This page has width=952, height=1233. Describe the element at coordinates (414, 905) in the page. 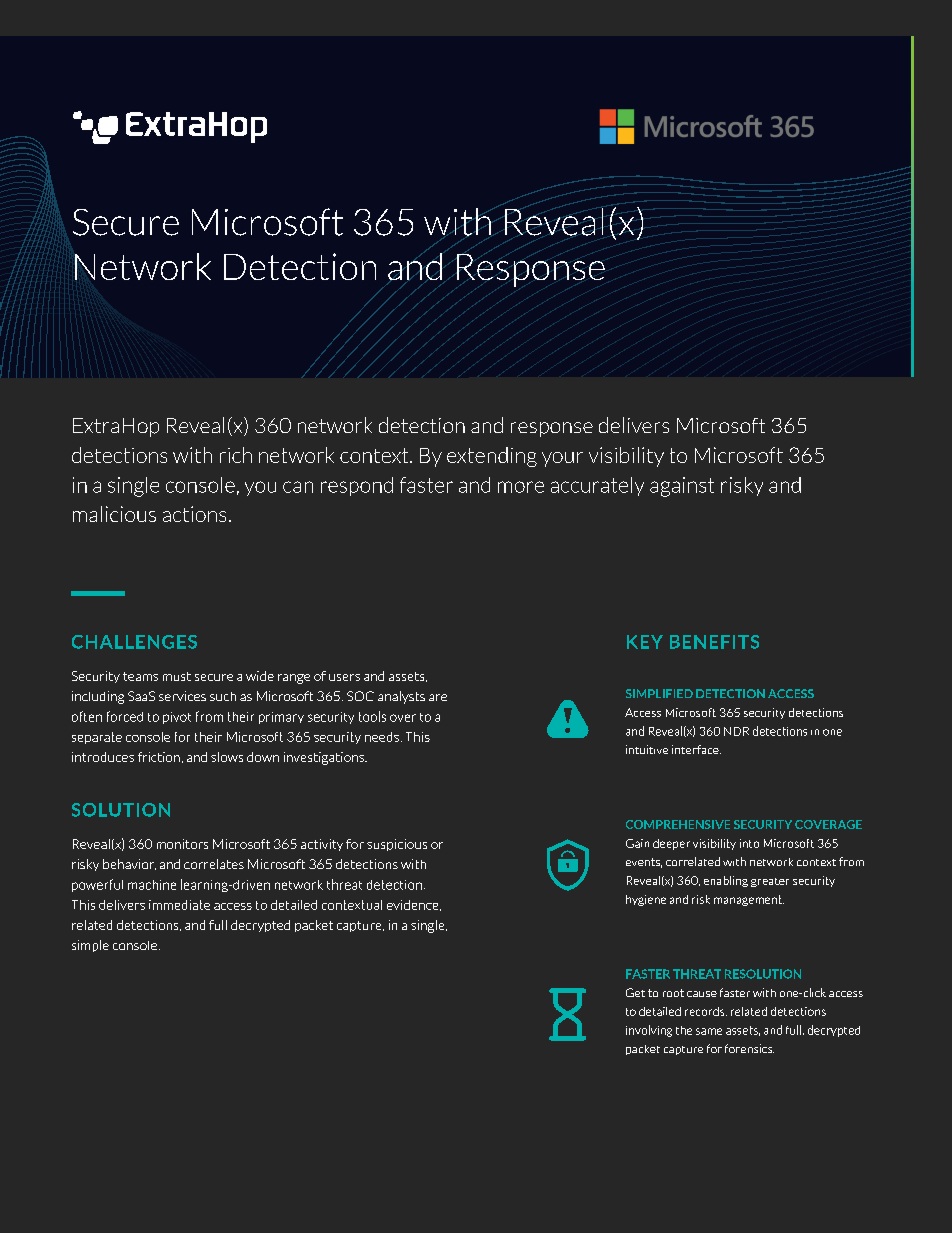

I see `evidence` at that location.
